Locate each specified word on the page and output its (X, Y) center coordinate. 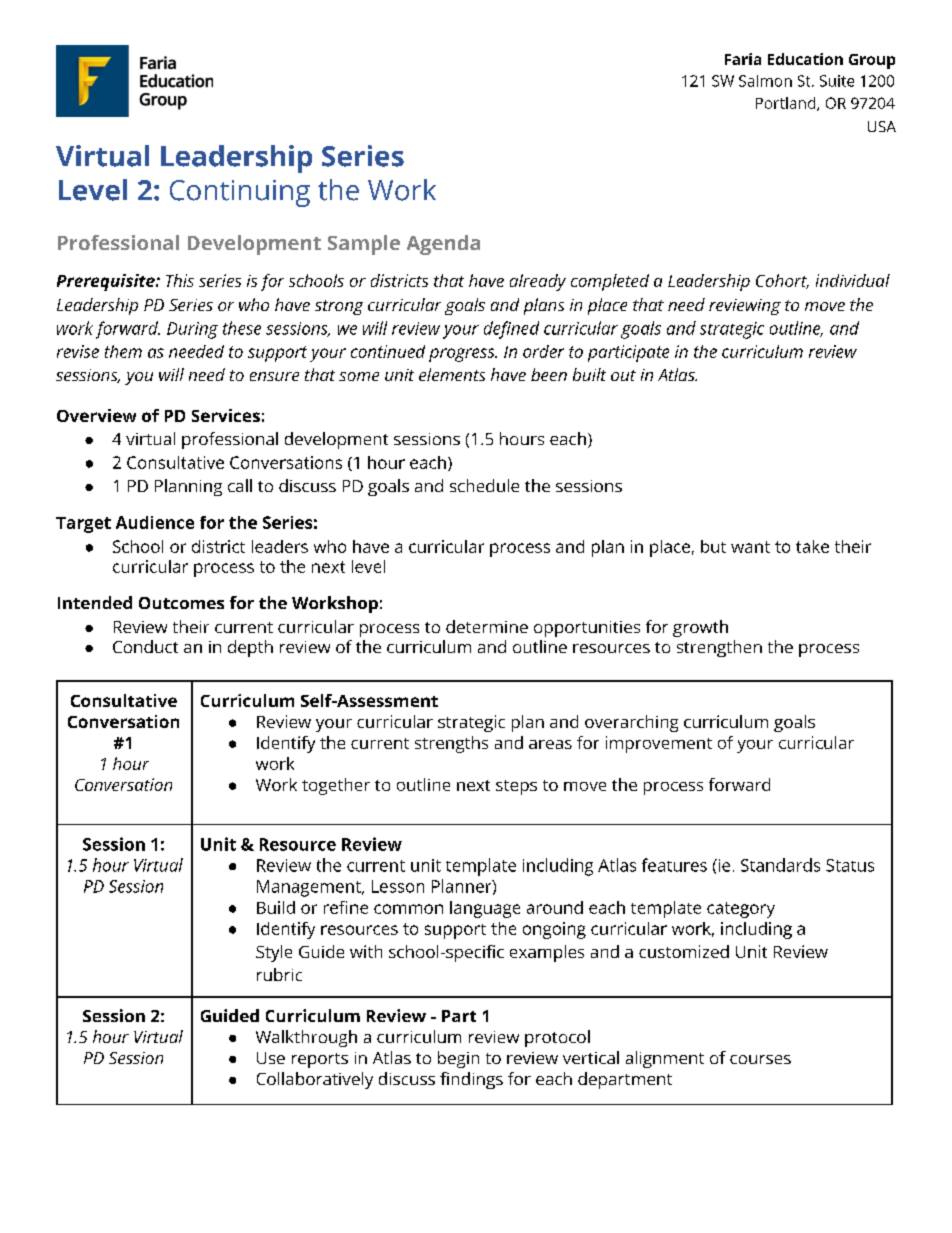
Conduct (145, 646)
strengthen (719, 648)
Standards (780, 865)
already (538, 282)
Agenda (443, 245)
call (240, 485)
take (812, 546)
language (485, 909)
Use (271, 1058)
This (180, 280)
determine (487, 626)
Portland (787, 104)
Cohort (782, 281)
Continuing (240, 193)
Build (276, 907)
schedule (484, 485)
